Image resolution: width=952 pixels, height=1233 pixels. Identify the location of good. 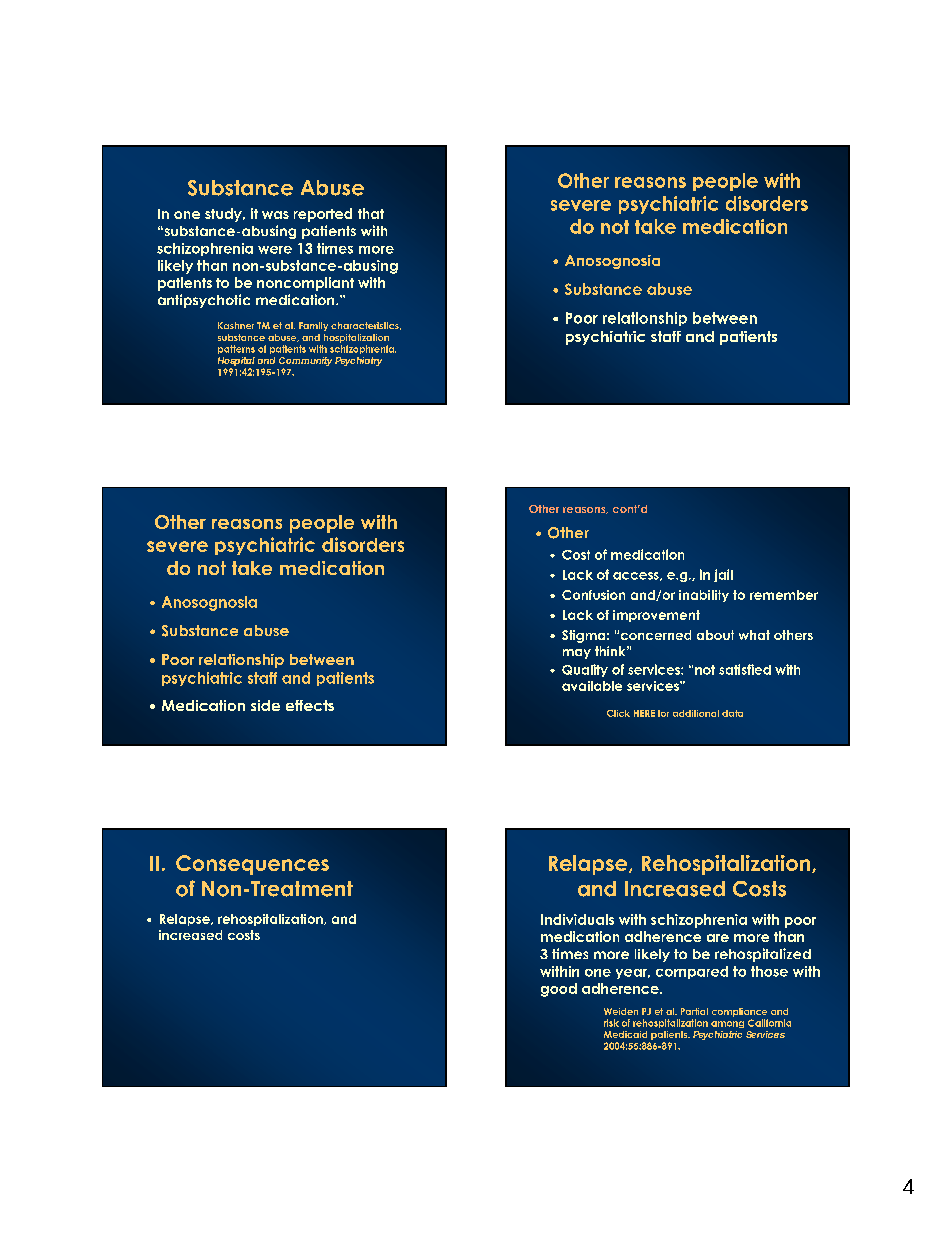
(559, 990).
